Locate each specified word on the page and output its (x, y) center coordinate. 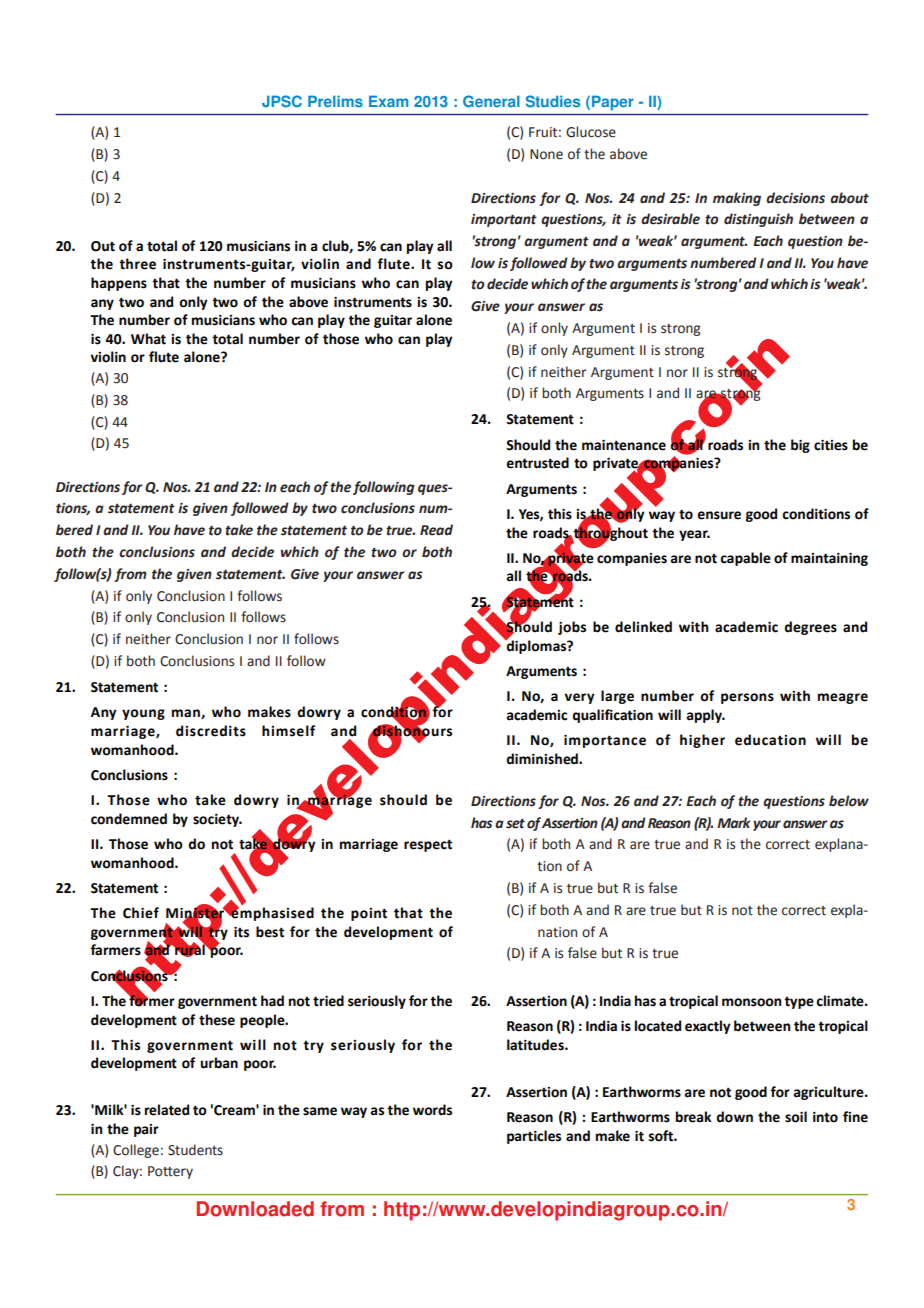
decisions (795, 198)
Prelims (335, 101)
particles (534, 1137)
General (491, 101)
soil (796, 1117)
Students (195, 1150)
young (143, 714)
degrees (810, 628)
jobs (572, 628)
